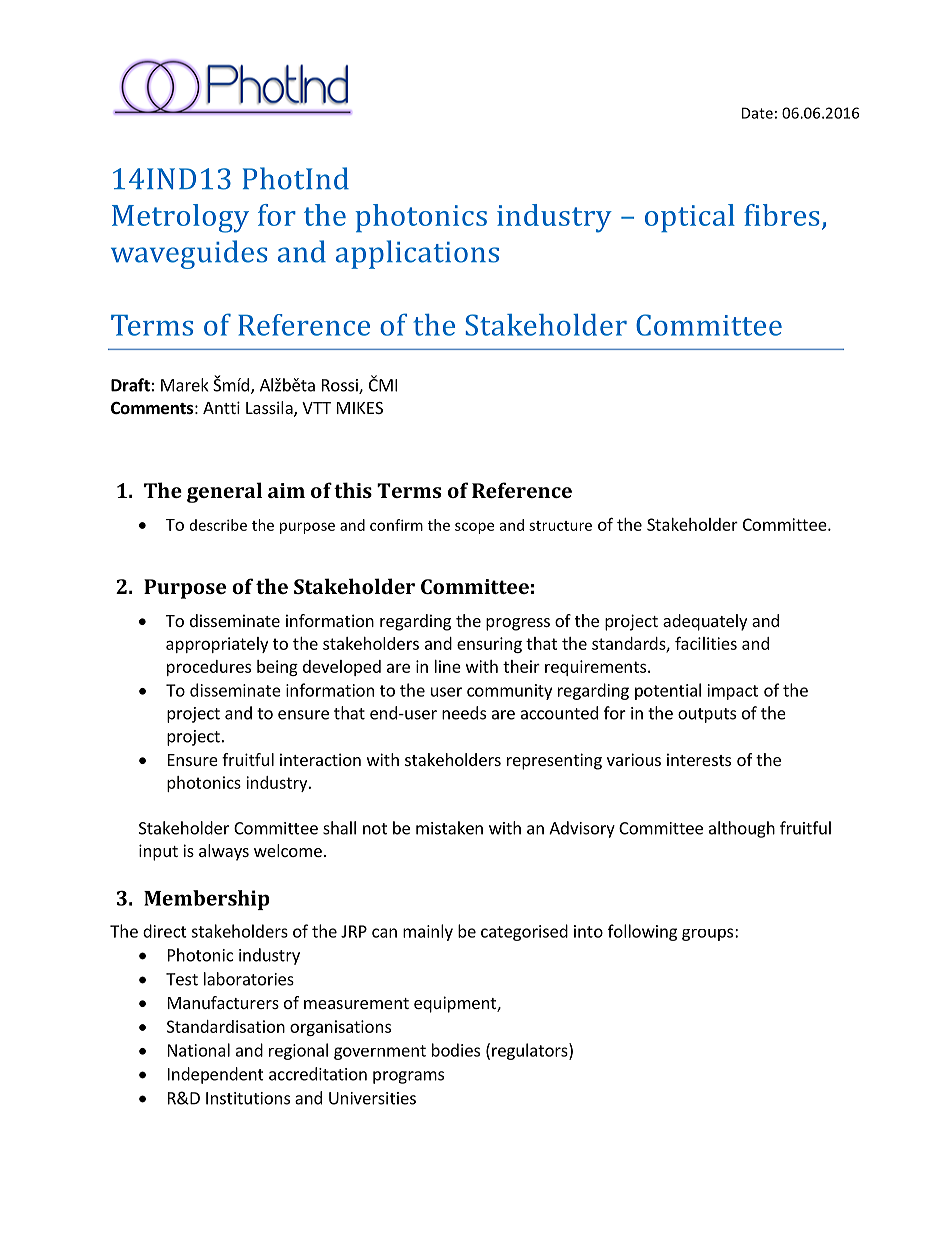 This screenshot has width=952, height=1233. I want to click on applications, so click(417, 254).
